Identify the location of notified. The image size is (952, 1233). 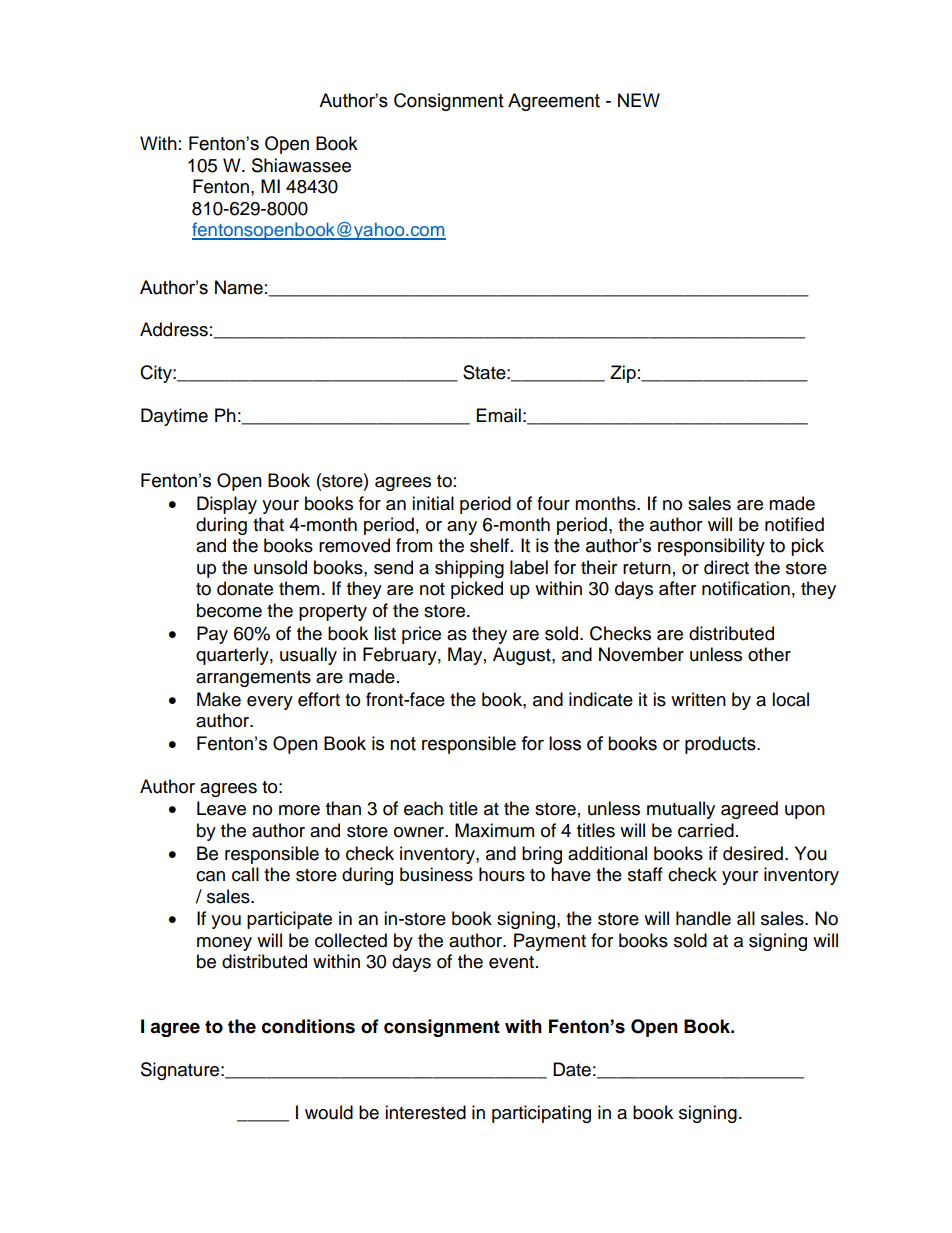
(794, 524).
